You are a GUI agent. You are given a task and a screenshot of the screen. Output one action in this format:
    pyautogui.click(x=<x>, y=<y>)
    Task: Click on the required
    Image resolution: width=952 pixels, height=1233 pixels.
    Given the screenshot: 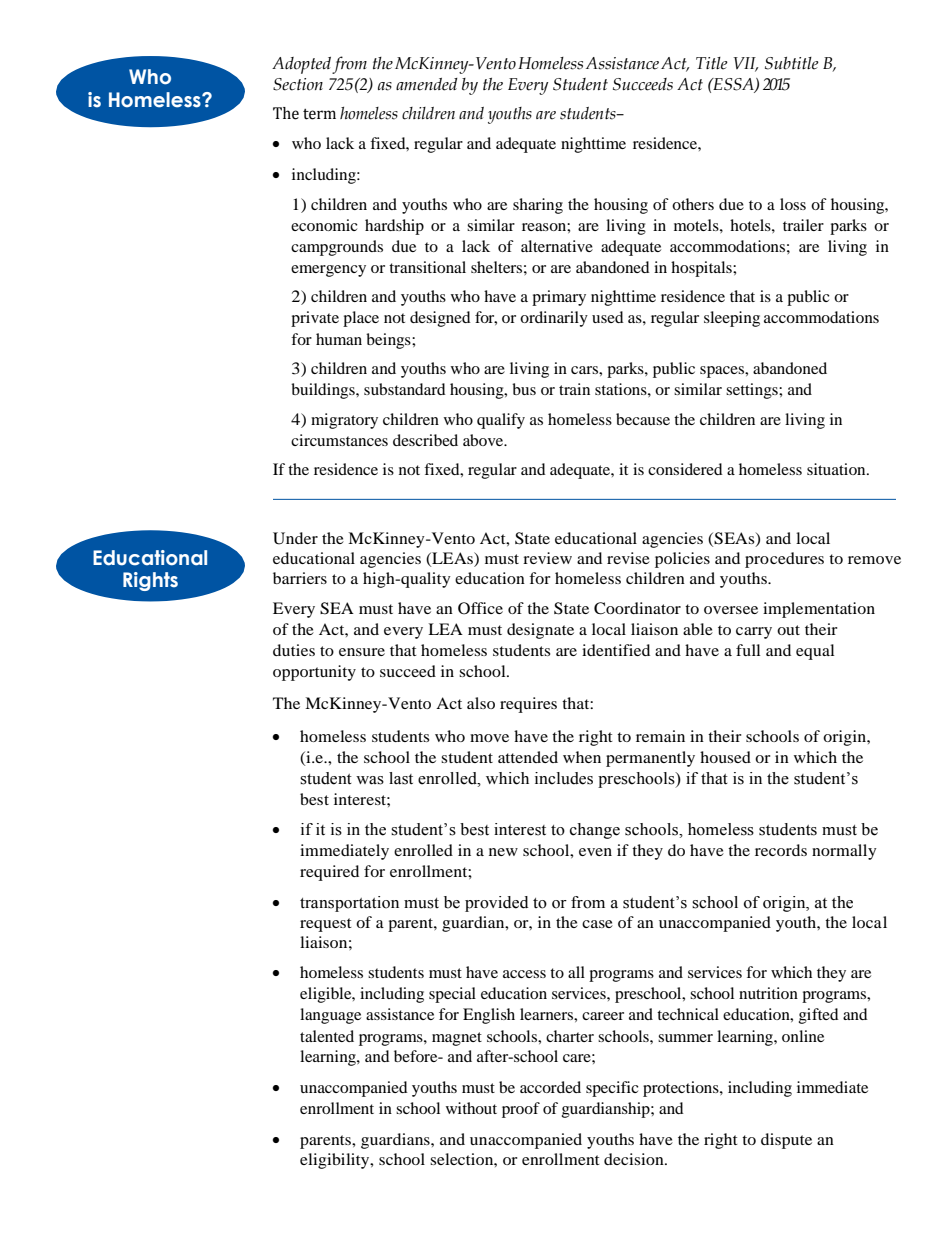 What is the action you would take?
    pyautogui.click(x=329, y=873)
